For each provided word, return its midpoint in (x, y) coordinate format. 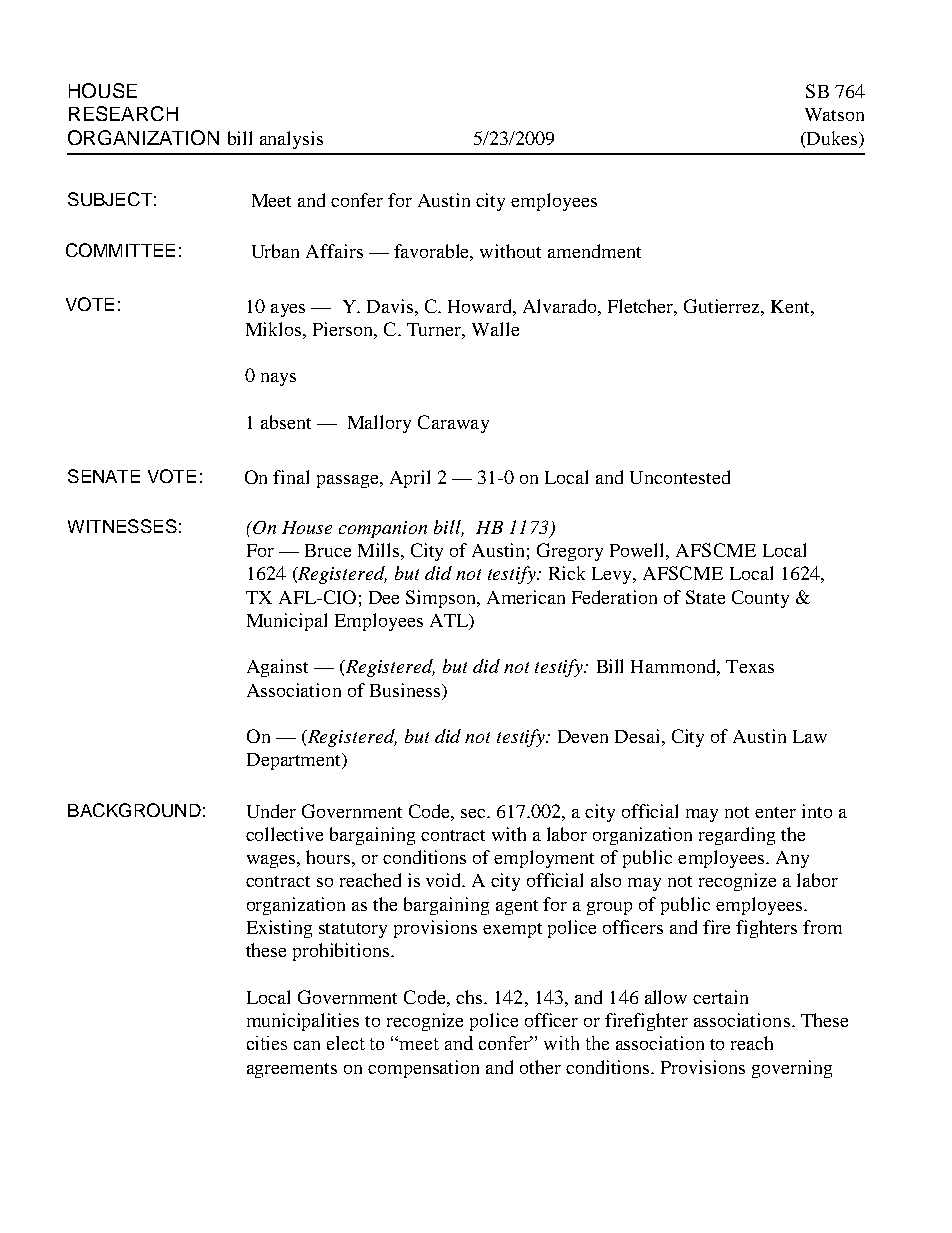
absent (286, 422)
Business (405, 690)
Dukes (832, 138)
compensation (423, 1069)
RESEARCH (123, 113)
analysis (291, 140)
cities (267, 1043)
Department (295, 761)
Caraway (453, 424)
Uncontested (680, 477)
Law (810, 736)
